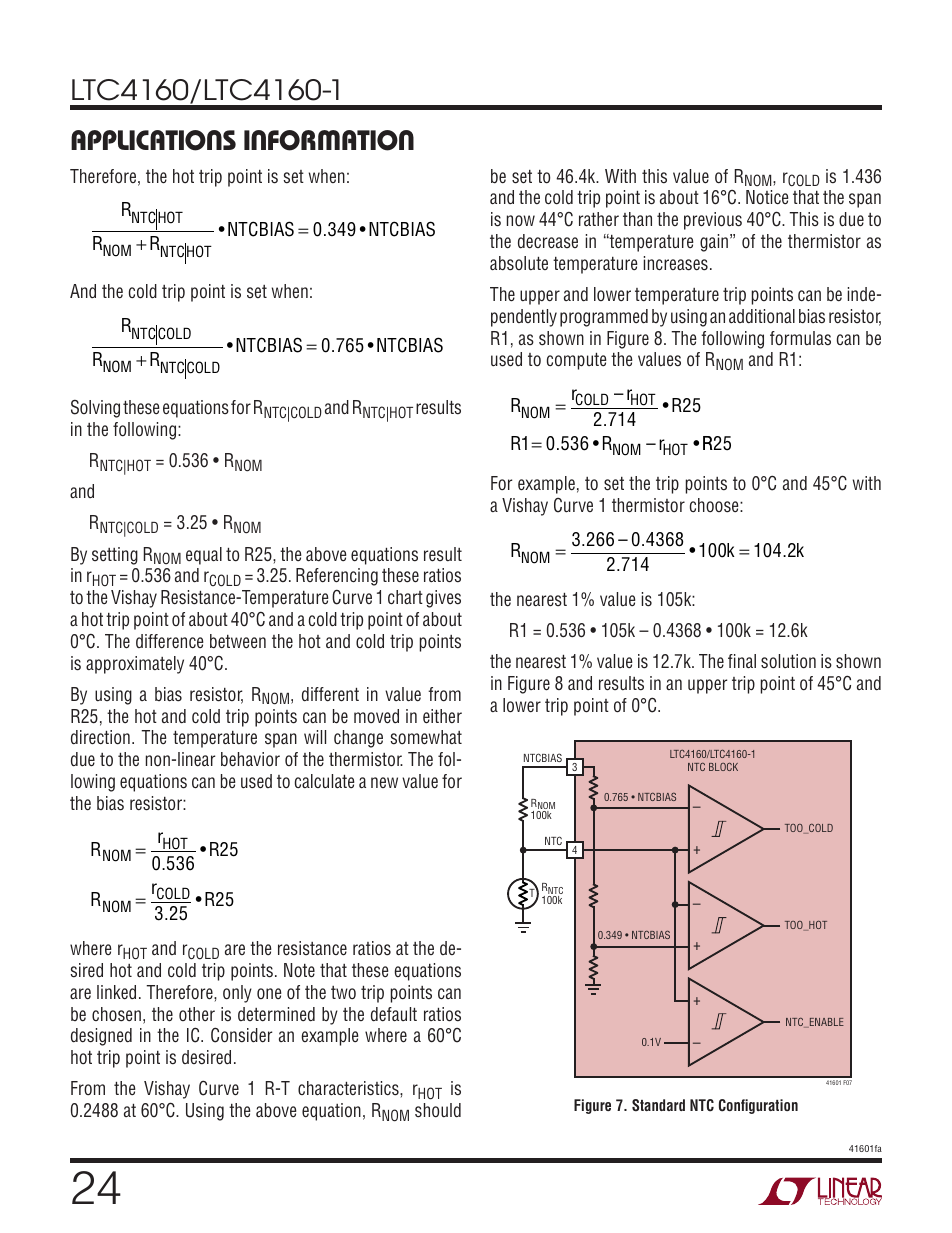 The image size is (952, 1233). Describe the element at coordinates (438, 1110) in the screenshot. I see `should` at that location.
